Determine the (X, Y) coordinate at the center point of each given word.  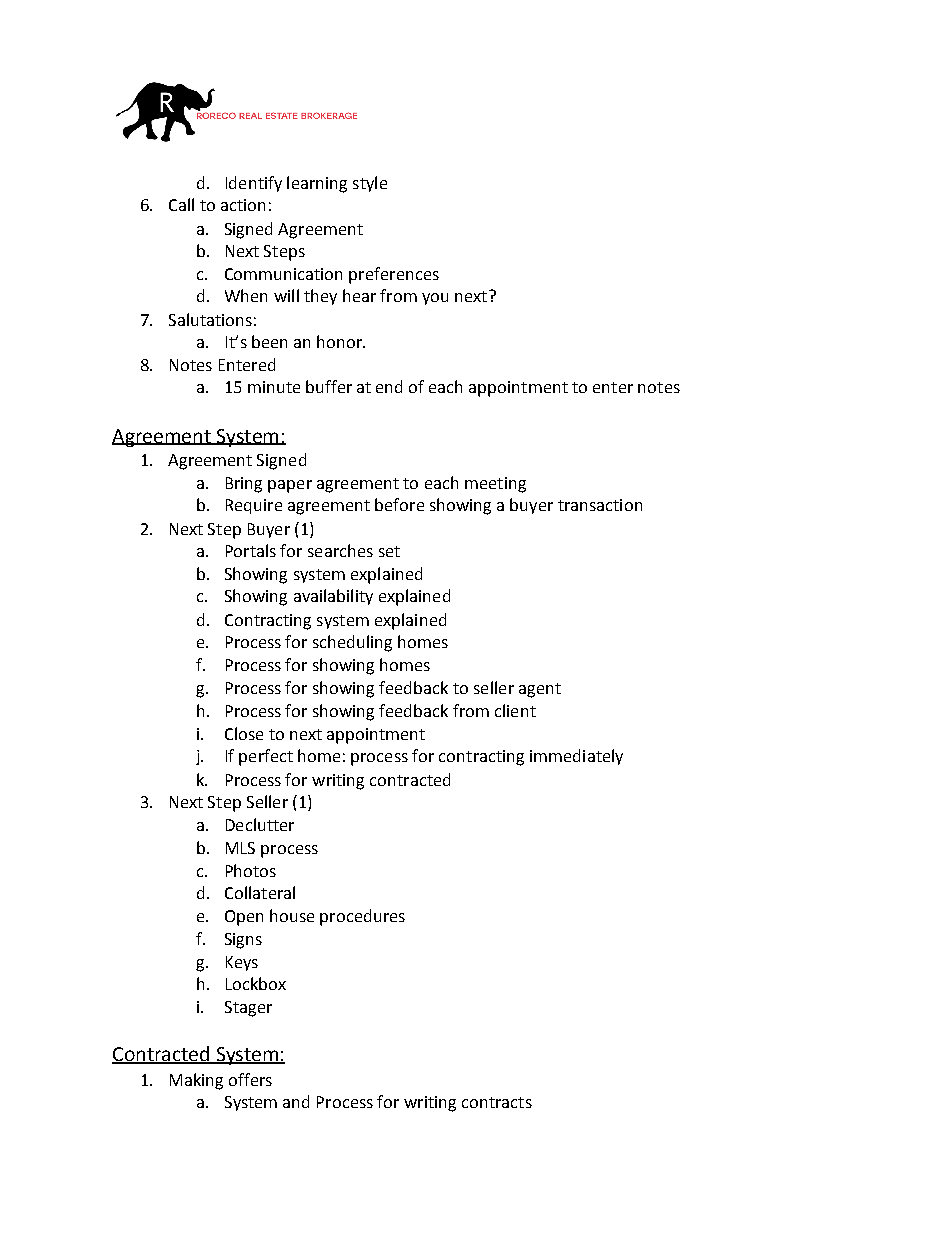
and (296, 1101)
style (370, 184)
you (435, 299)
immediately (576, 757)
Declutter (260, 824)
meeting (495, 485)
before (399, 504)
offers (250, 1079)
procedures (362, 917)
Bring (244, 485)
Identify (254, 184)
